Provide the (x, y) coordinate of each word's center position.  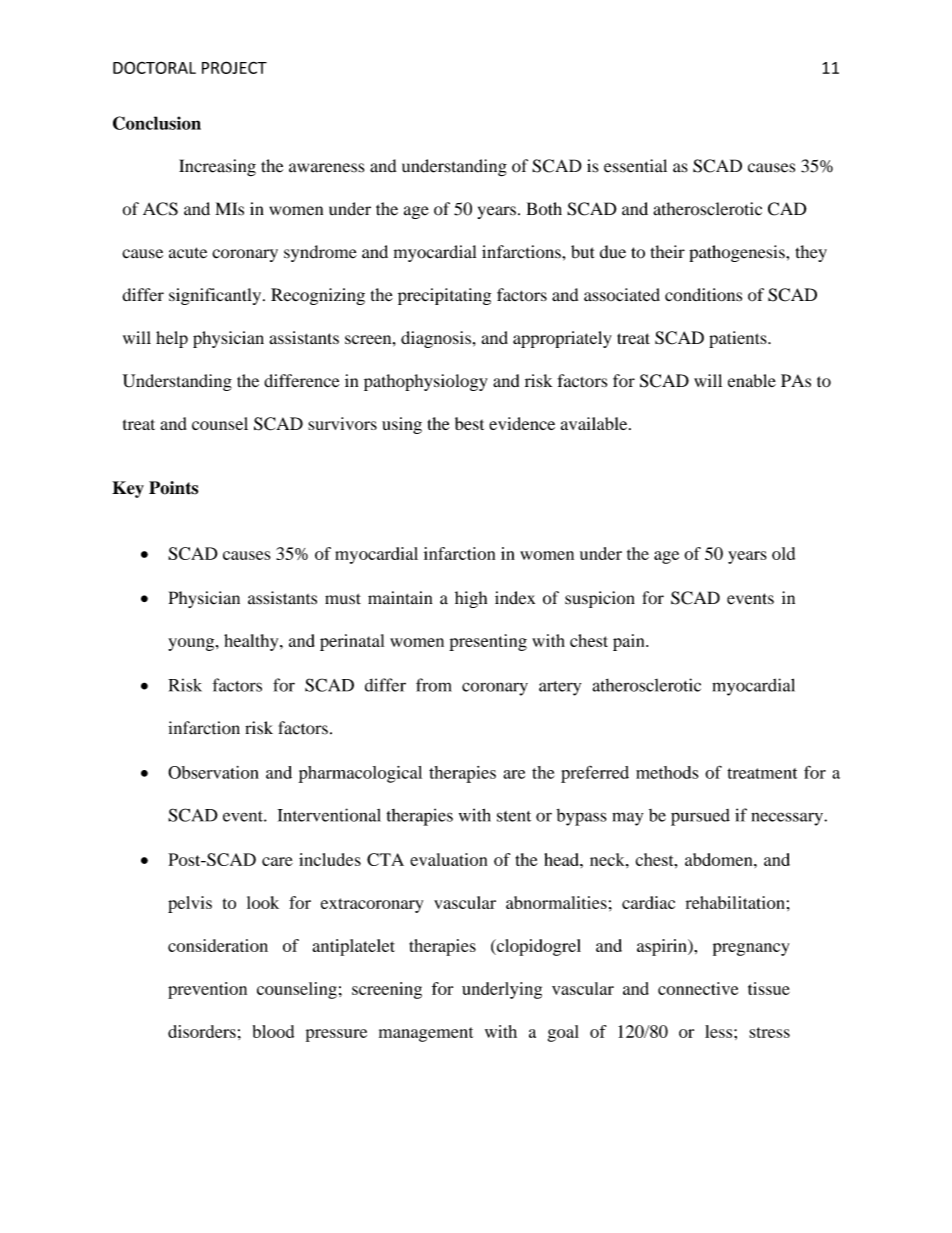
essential (635, 166)
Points (173, 488)
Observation (213, 772)
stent (514, 816)
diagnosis (436, 339)
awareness (326, 168)
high (471, 599)
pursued (700, 817)
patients (739, 339)
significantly (216, 296)
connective (698, 988)
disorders (202, 1031)
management (426, 1034)
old (783, 553)
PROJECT (234, 67)
